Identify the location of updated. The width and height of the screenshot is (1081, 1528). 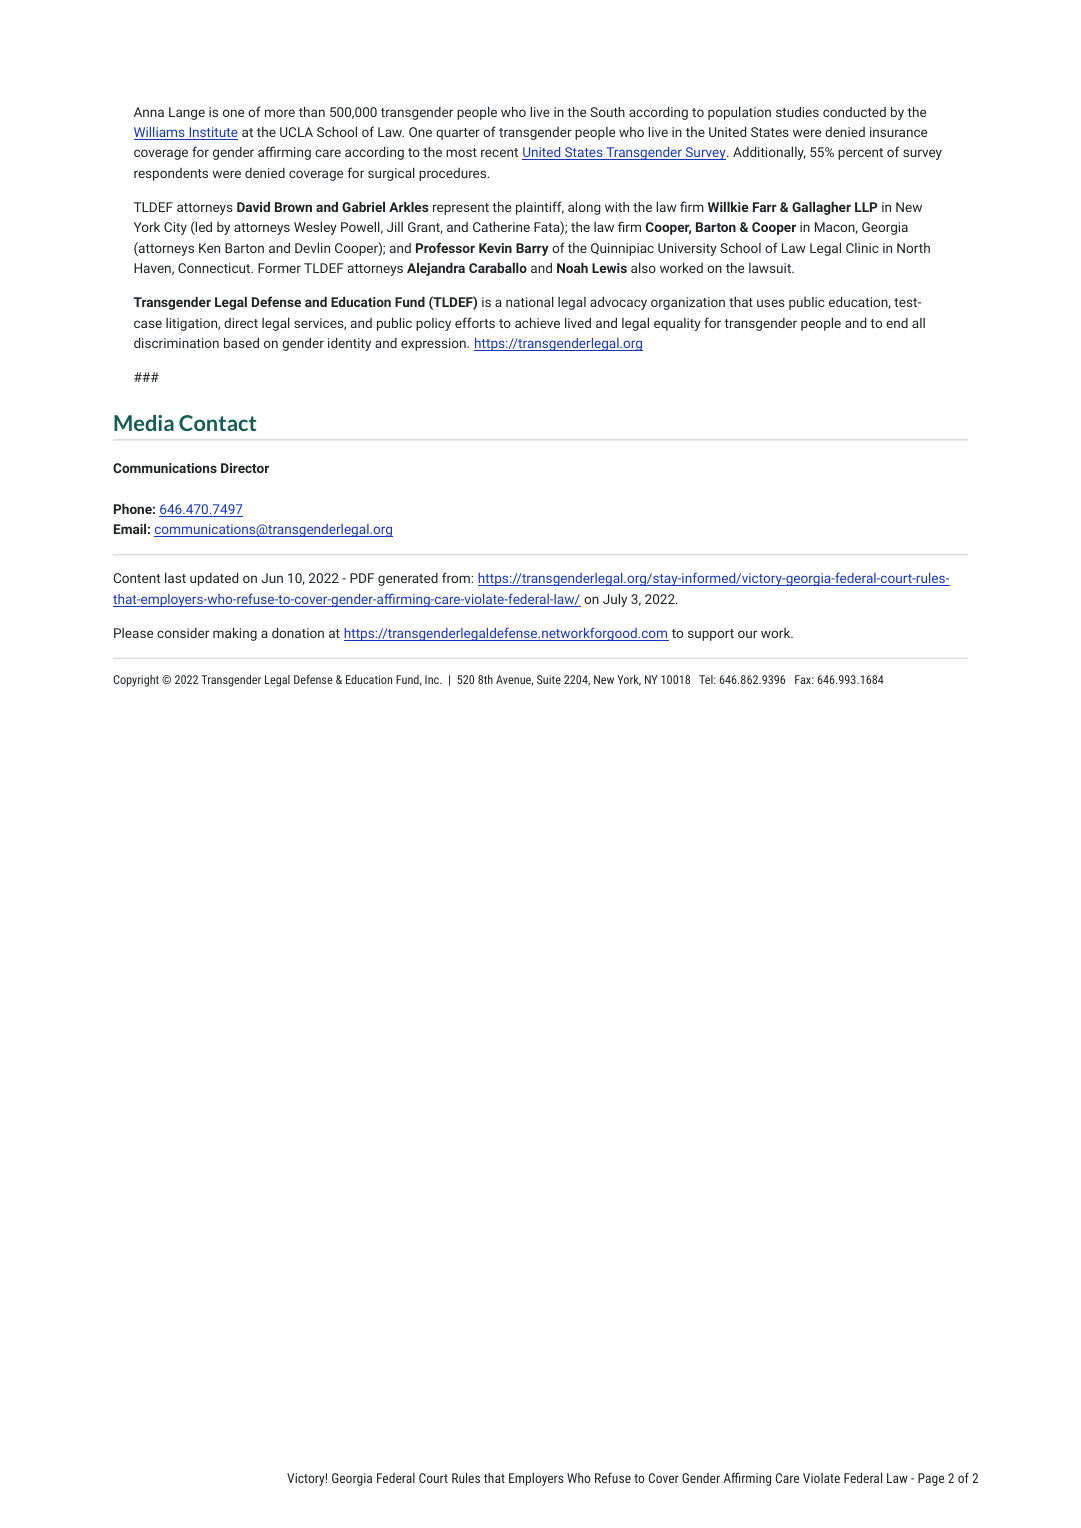
(214, 579).
